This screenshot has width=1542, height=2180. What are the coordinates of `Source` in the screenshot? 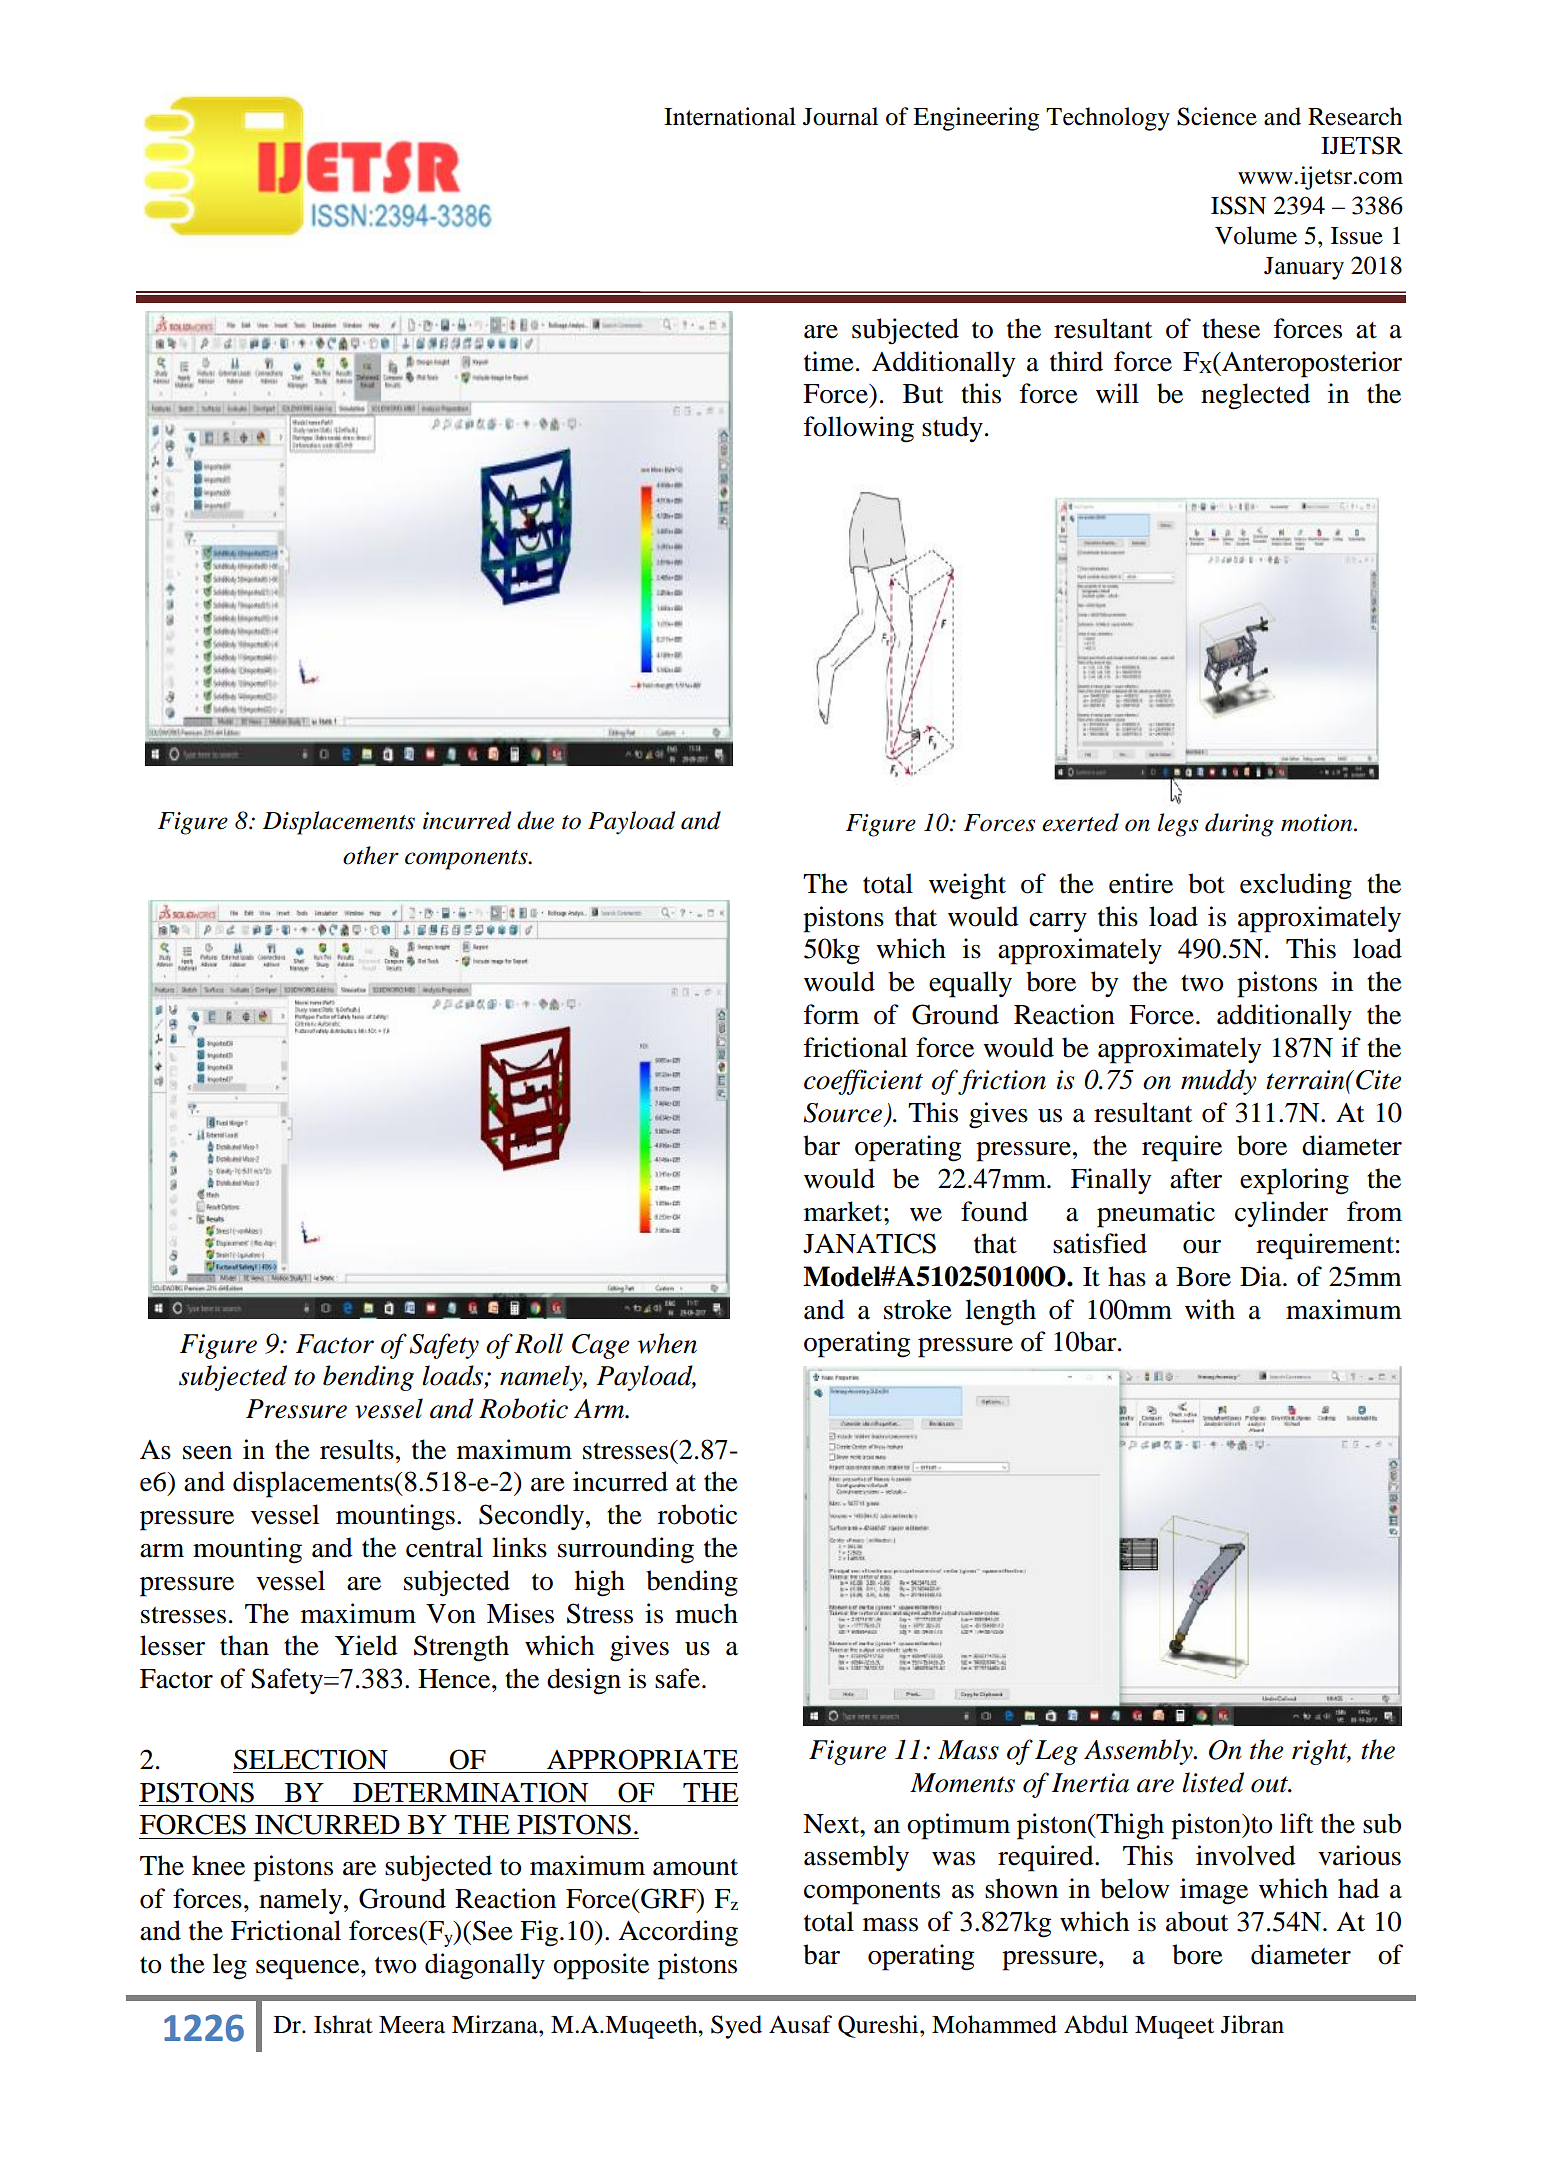 It's located at (843, 1113).
